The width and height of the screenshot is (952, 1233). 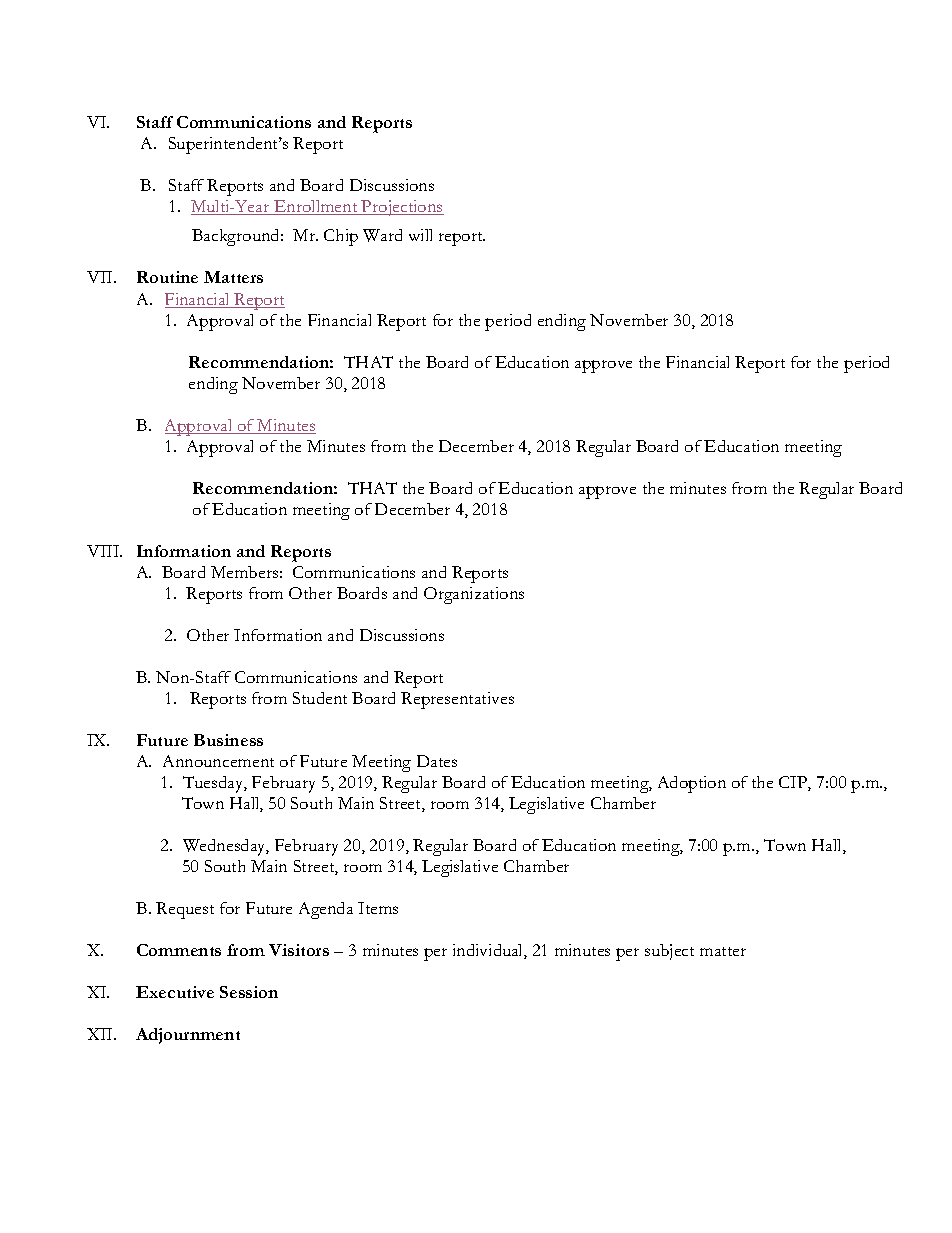 What do you see at coordinates (437, 761) in the screenshot?
I see `Dates` at bounding box center [437, 761].
